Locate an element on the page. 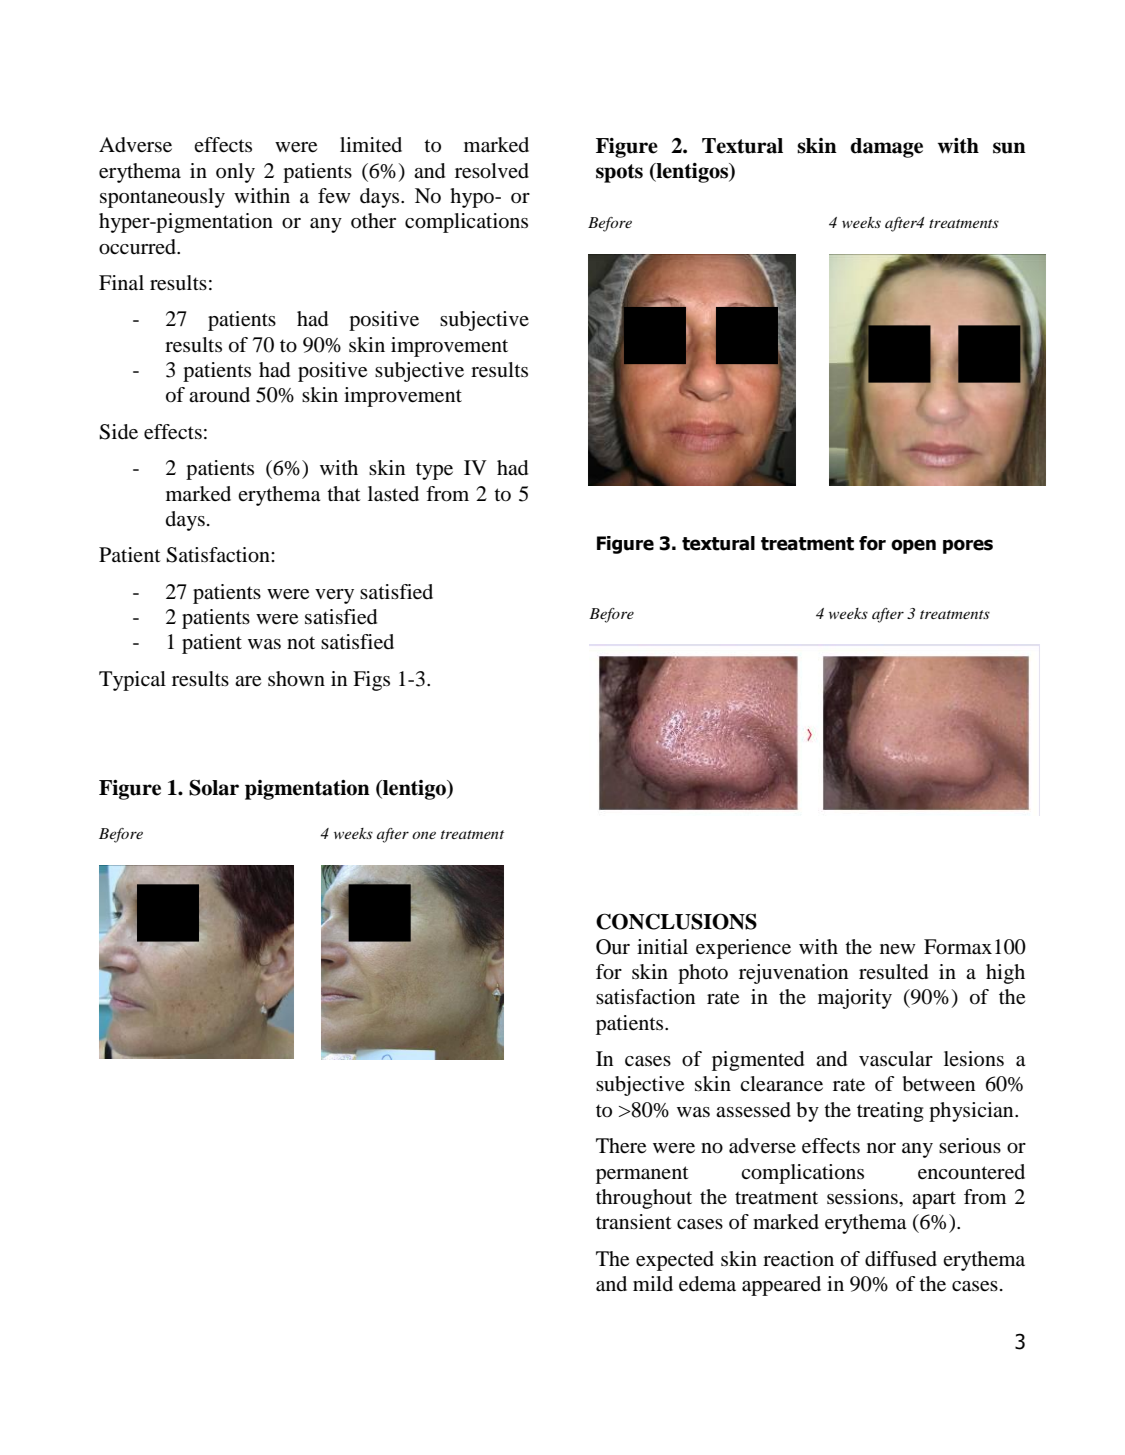 The width and height of the page is (1125, 1455). mild is located at coordinates (653, 1283).
